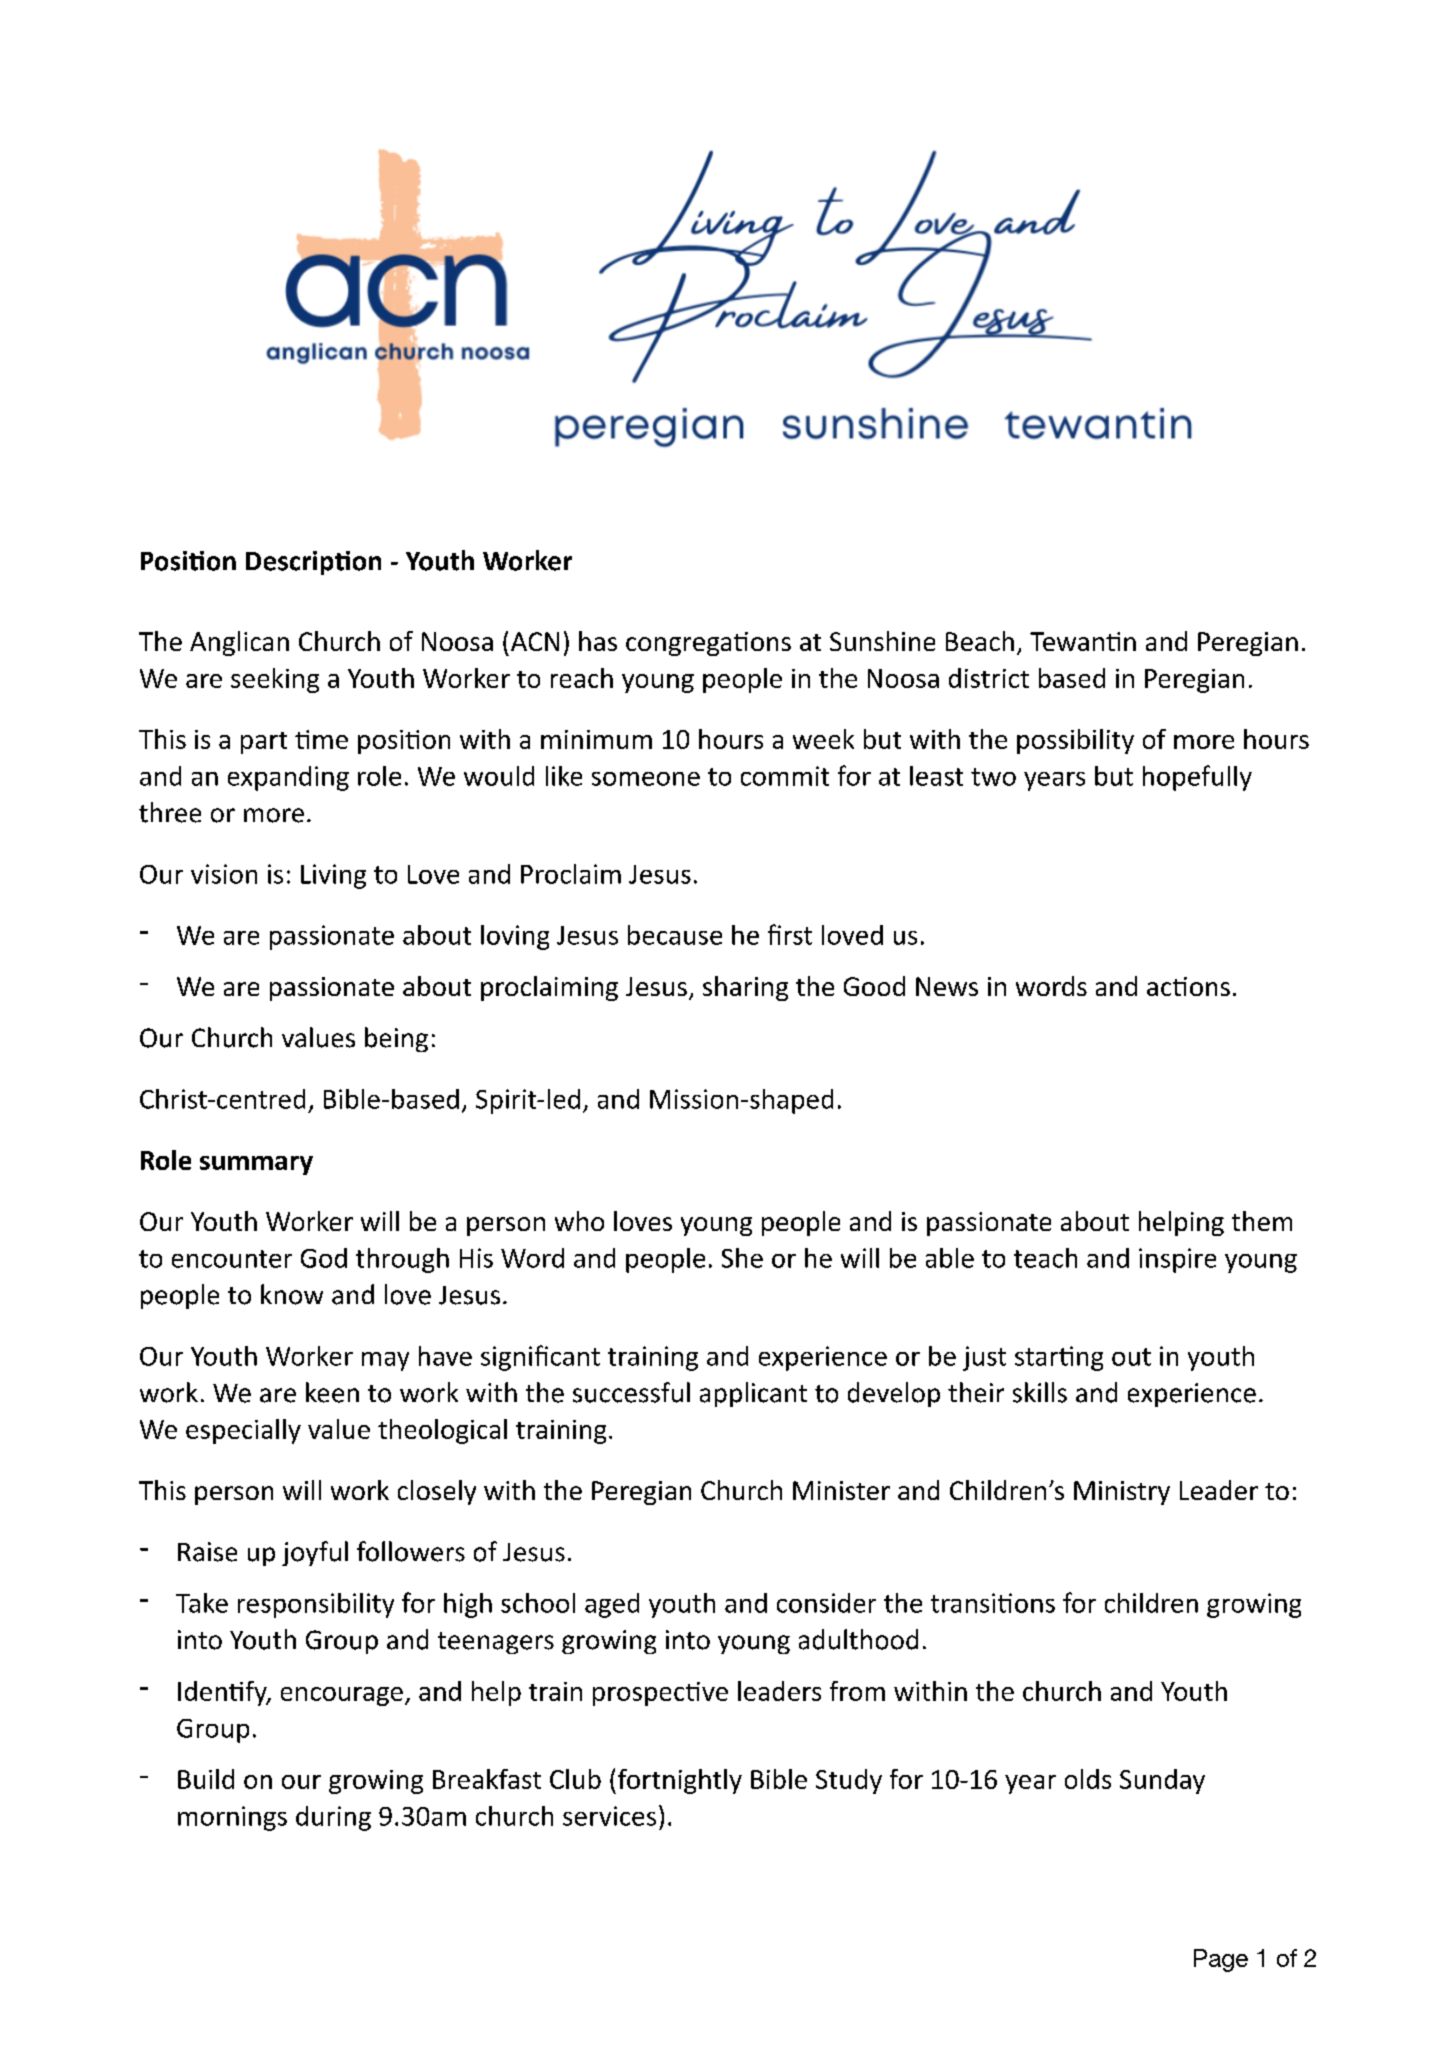 The height and width of the document is (2060, 1456). I want to click on Page, so click(1221, 1960).
